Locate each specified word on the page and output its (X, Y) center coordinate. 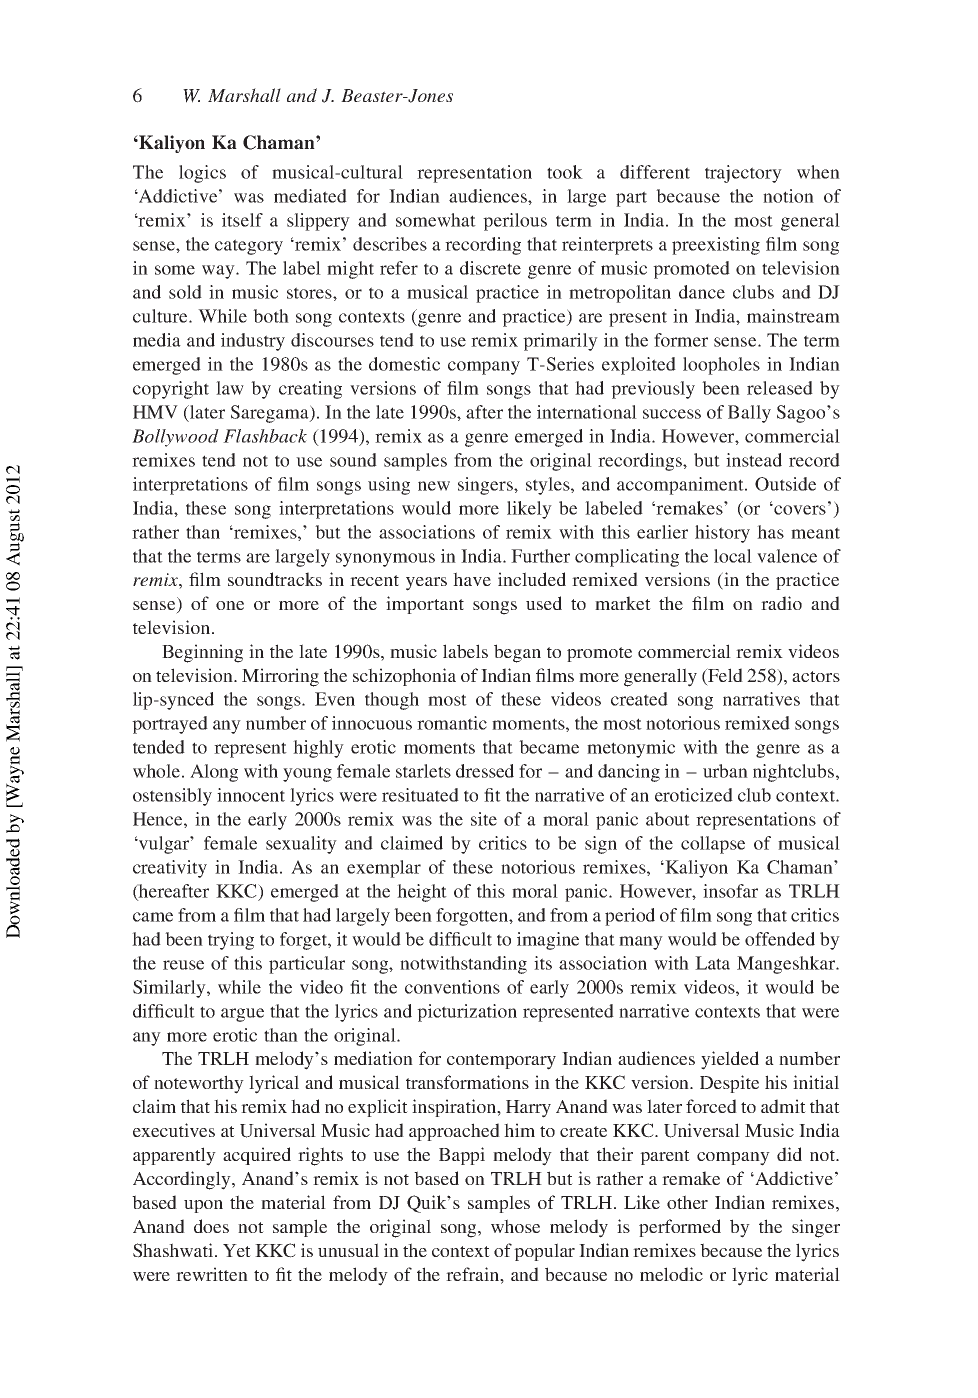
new (434, 486)
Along (214, 773)
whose (515, 1226)
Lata (712, 963)
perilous (515, 222)
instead (754, 460)
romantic (452, 723)
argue (242, 1015)
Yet (237, 1250)
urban (725, 771)
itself (242, 220)
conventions (452, 987)
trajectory (743, 174)
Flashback (265, 436)
